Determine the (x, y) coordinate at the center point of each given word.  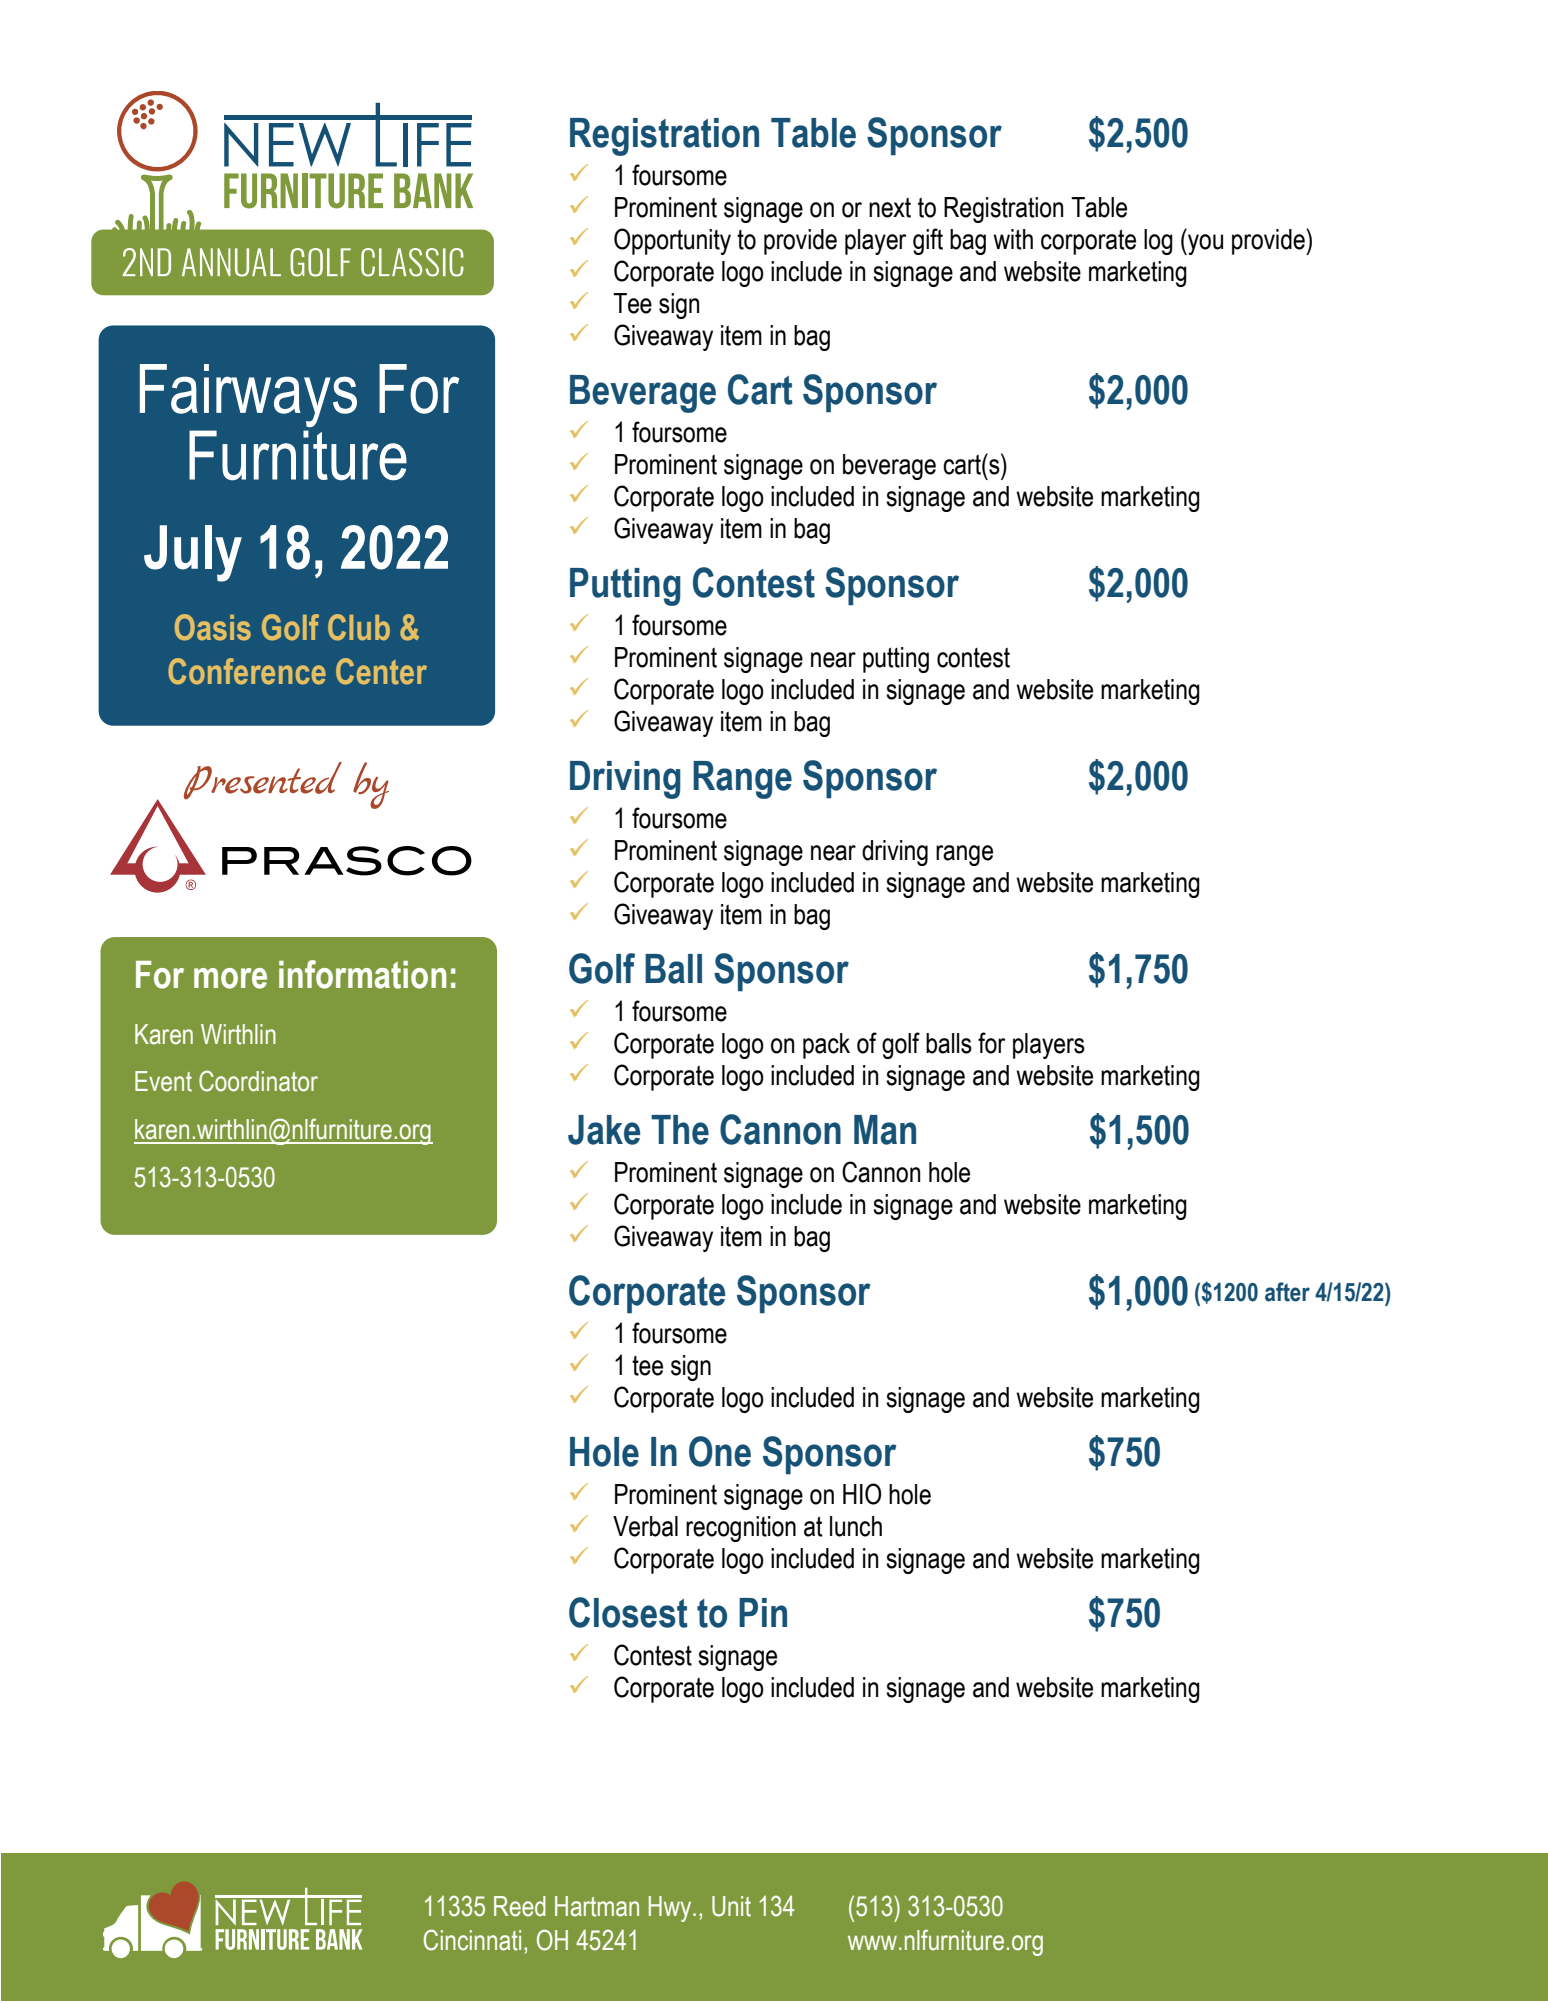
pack (826, 1046)
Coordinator (258, 1081)
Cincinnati (472, 1940)
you (1204, 244)
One (720, 1451)
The (680, 1130)
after (1287, 1292)
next (890, 207)
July (193, 553)
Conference (247, 671)
